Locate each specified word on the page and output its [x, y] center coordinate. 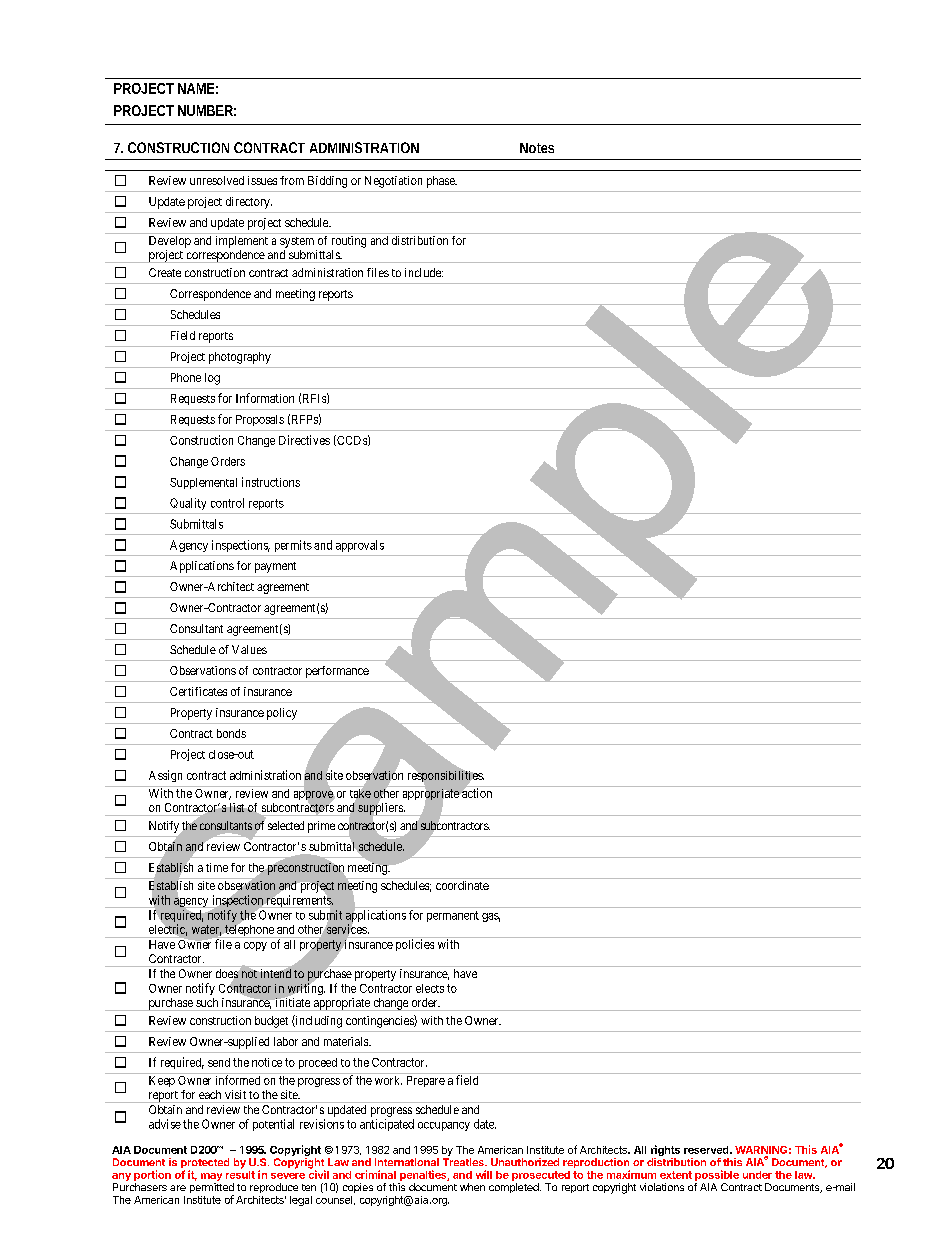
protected [205, 1164]
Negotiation [393, 182]
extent [676, 1175]
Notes [537, 148]
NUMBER [205, 110]
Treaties [464, 1162]
